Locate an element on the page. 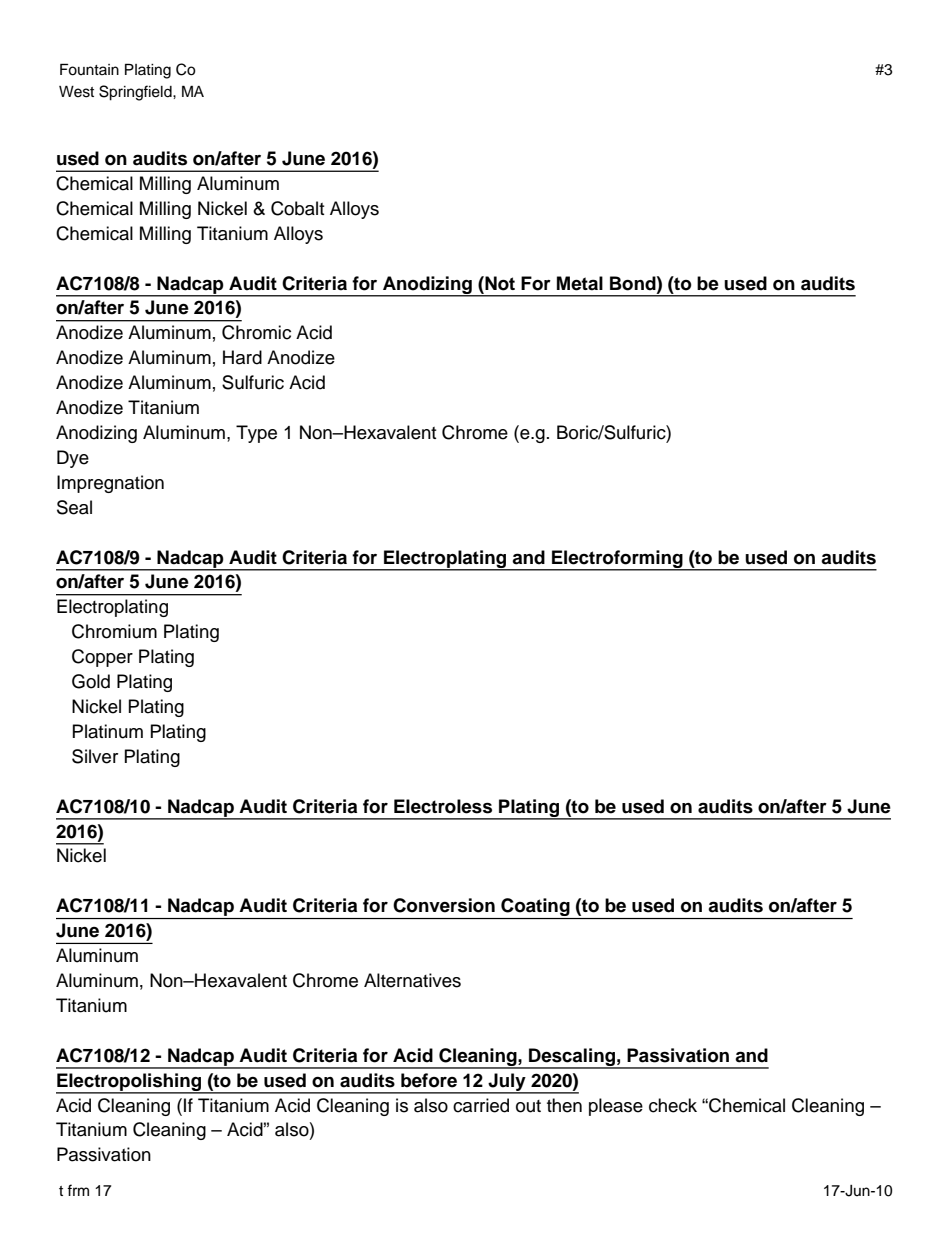 The height and width of the document is (1233, 952). please is located at coordinates (616, 1107).
